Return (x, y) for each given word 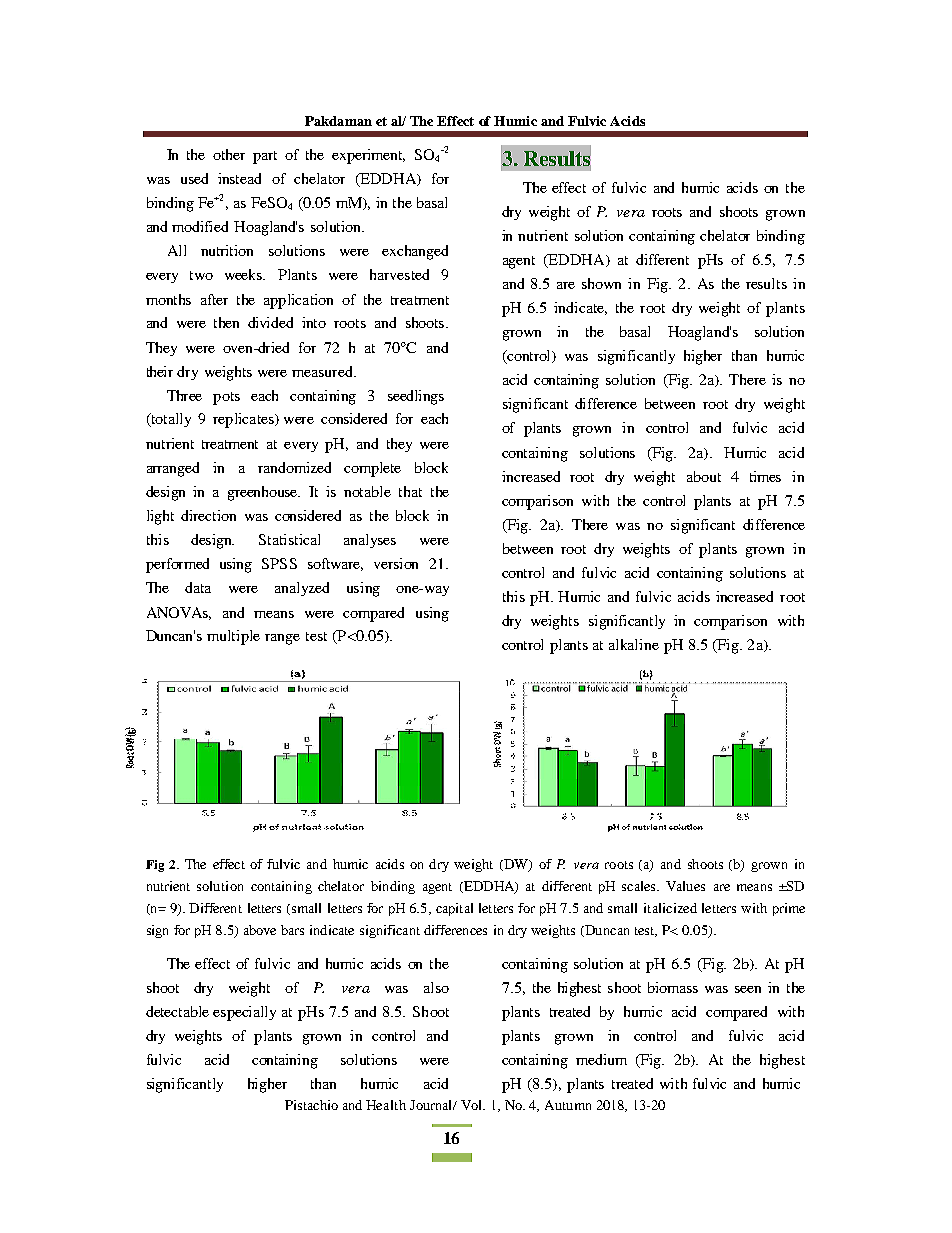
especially (244, 1013)
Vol (472, 1105)
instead (239, 178)
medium (601, 1059)
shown (601, 283)
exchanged (415, 252)
